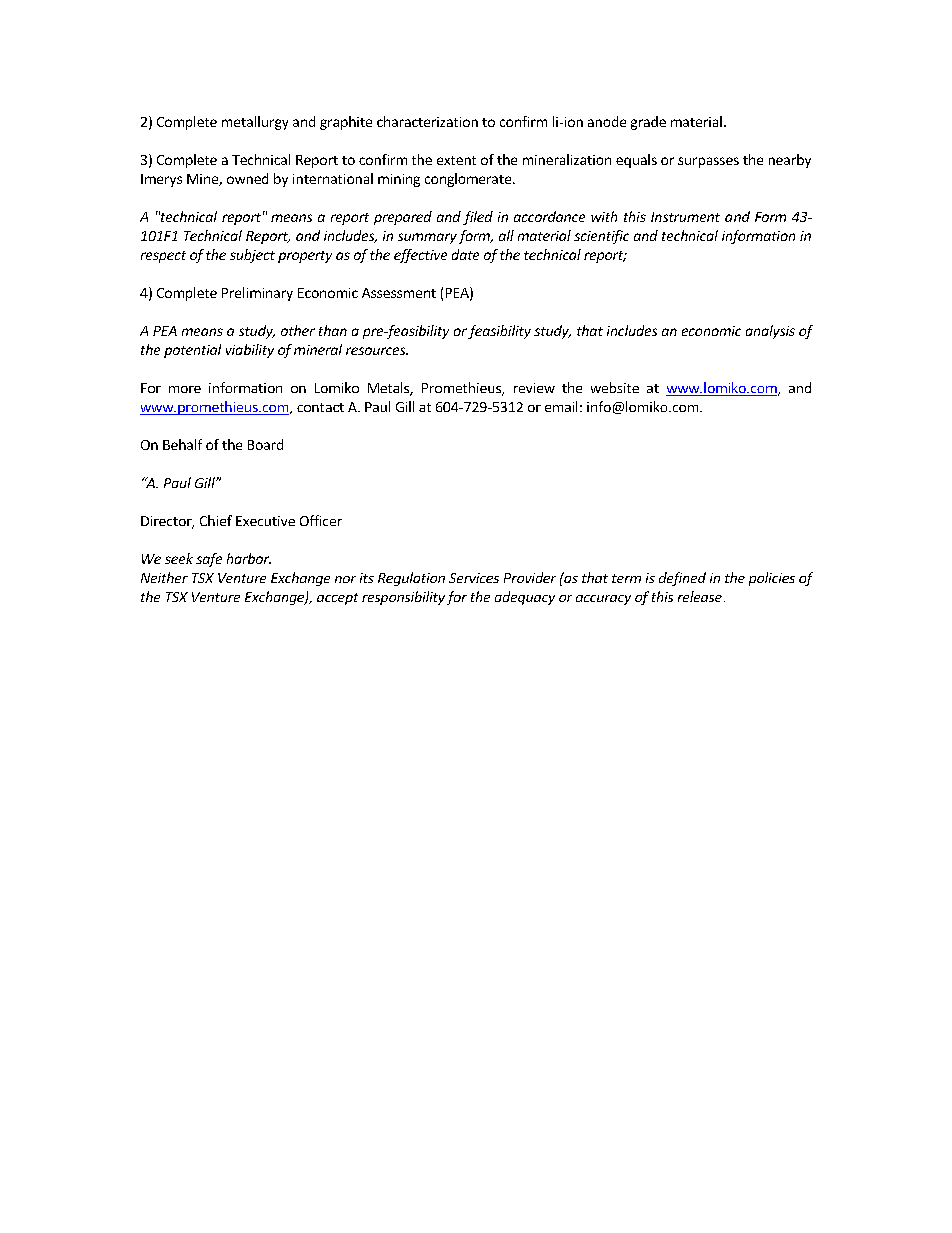 This page has width=952, height=1233. Describe the element at coordinates (534, 388) in the page. I see `review` at that location.
